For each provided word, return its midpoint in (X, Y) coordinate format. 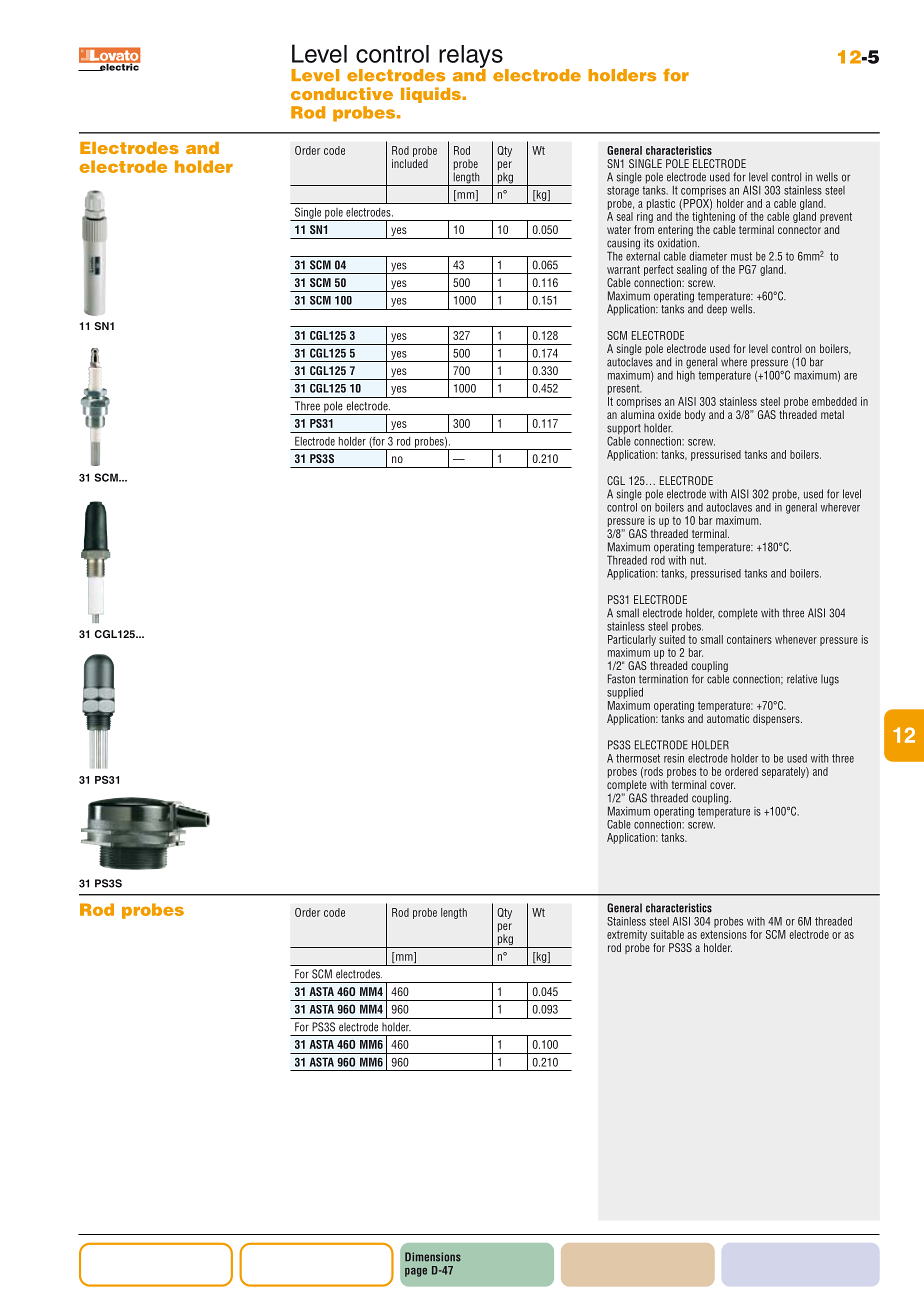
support (624, 430)
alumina (638, 414)
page (416, 1272)
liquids (432, 95)
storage (623, 191)
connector (799, 230)
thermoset (638, 758)
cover (722, 785)
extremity (627, 935)
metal (832, 414)
